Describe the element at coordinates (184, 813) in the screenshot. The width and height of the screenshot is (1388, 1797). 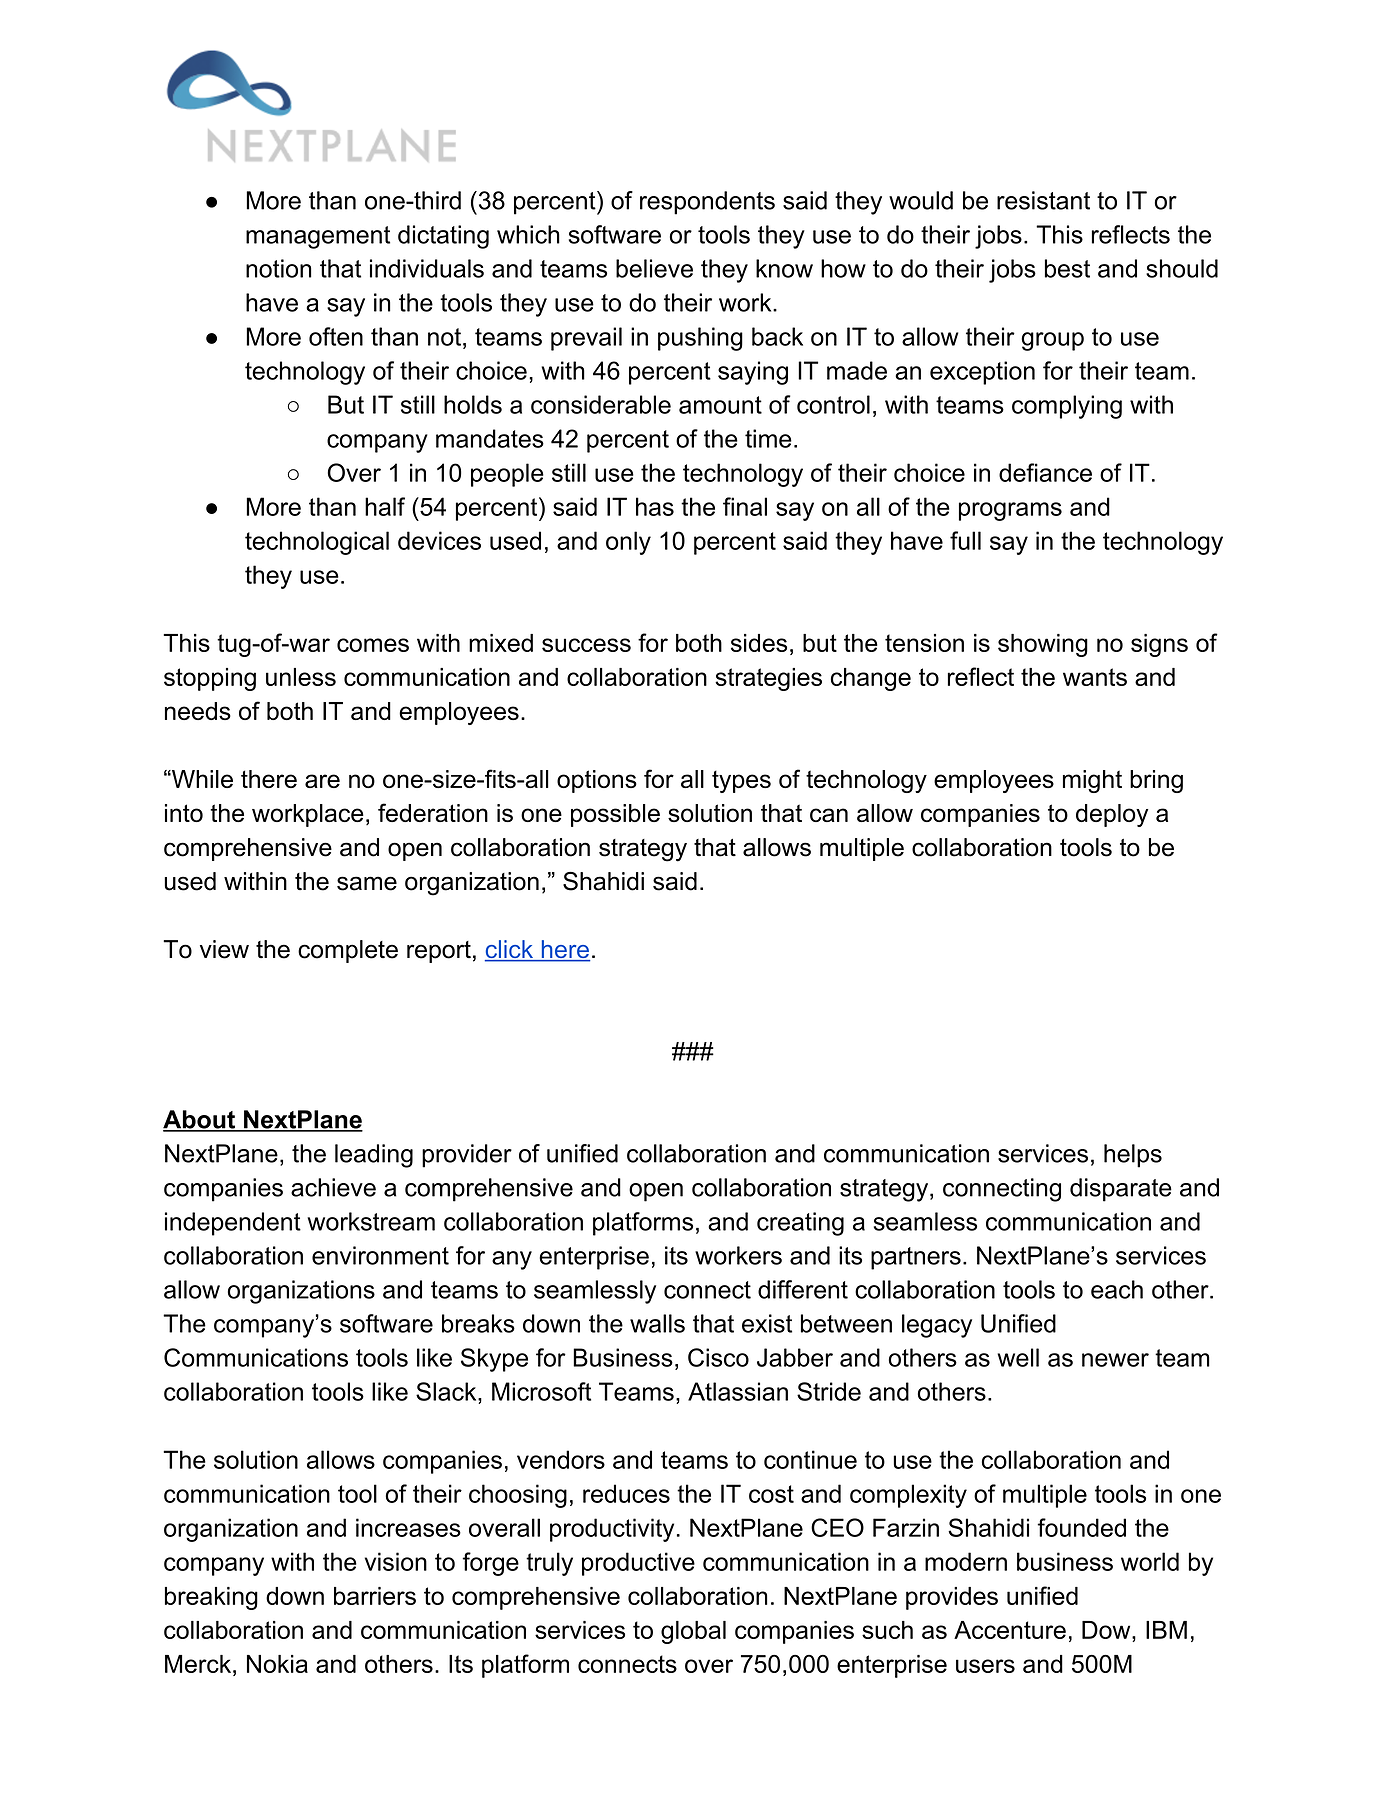
I see `into` at that location.
